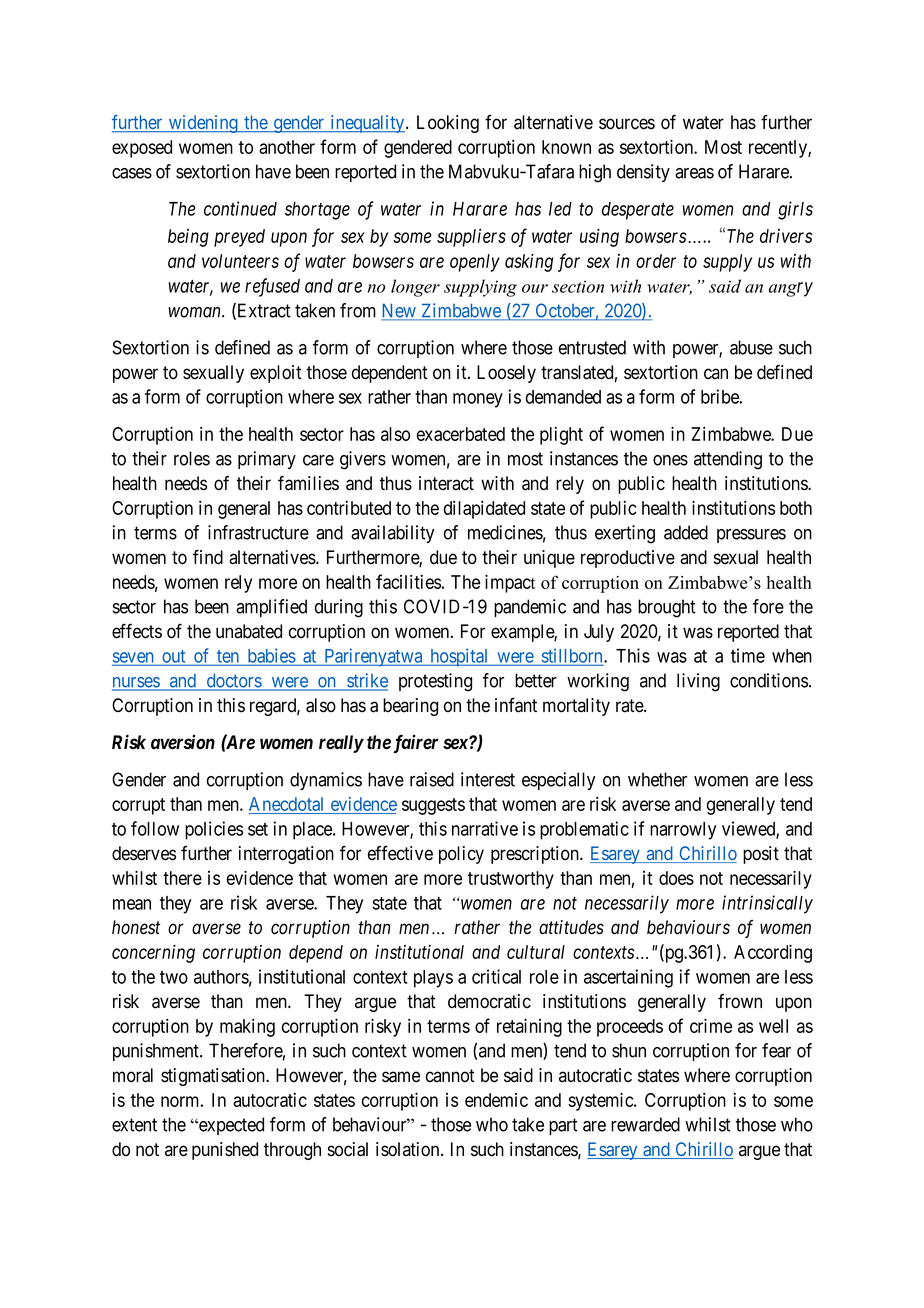 The height and width of the image is (1308, 924). What do you see at coordinates (496, 976) in the image?
I see `critical` at bounding box center [496, 976].
